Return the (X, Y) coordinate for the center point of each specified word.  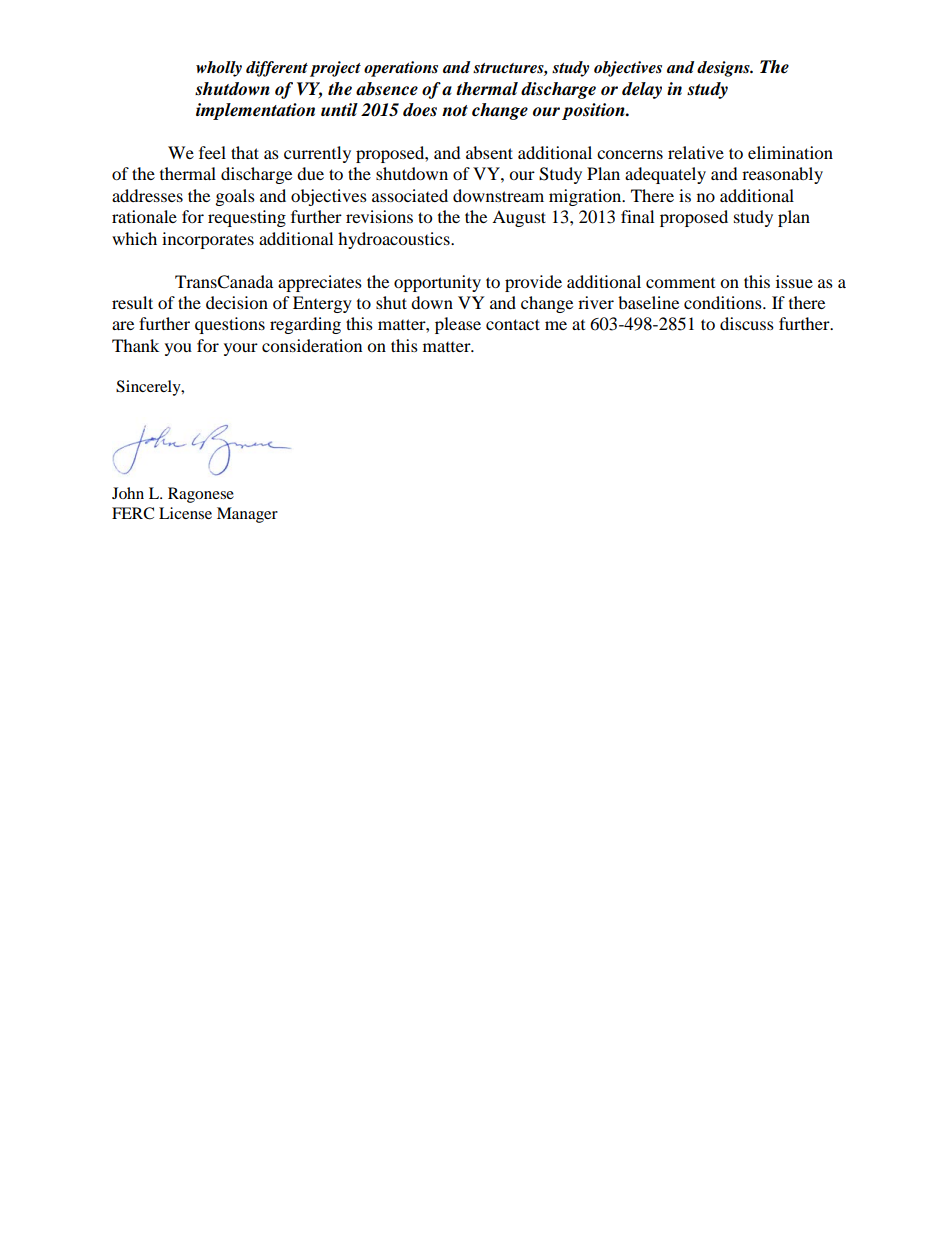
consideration (312, 345)
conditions (724, 302)
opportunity (437, 283)
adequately (665, 175)
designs (724, 69)
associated (410, 195)
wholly (219, 69)
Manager (247, 515)
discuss (747, 323)
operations (401, 69)
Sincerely (149, 388)
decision (237, 302)
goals (235, 197)
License (185, 513)
